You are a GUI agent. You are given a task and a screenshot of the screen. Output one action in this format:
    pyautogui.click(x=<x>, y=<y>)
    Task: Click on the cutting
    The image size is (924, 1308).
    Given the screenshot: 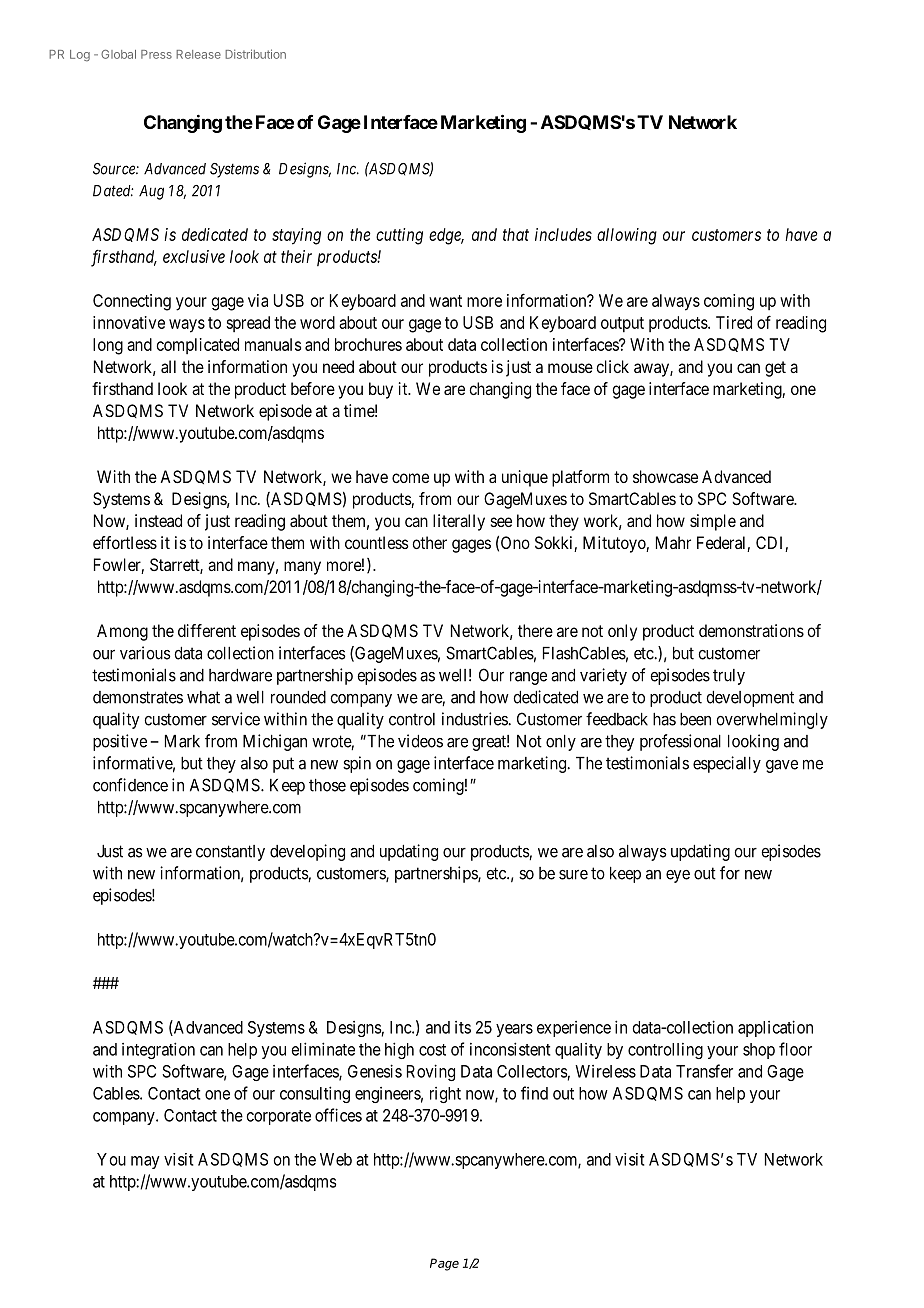 What is the action you would take?
    pyautogui.click(x=399, y=236)
